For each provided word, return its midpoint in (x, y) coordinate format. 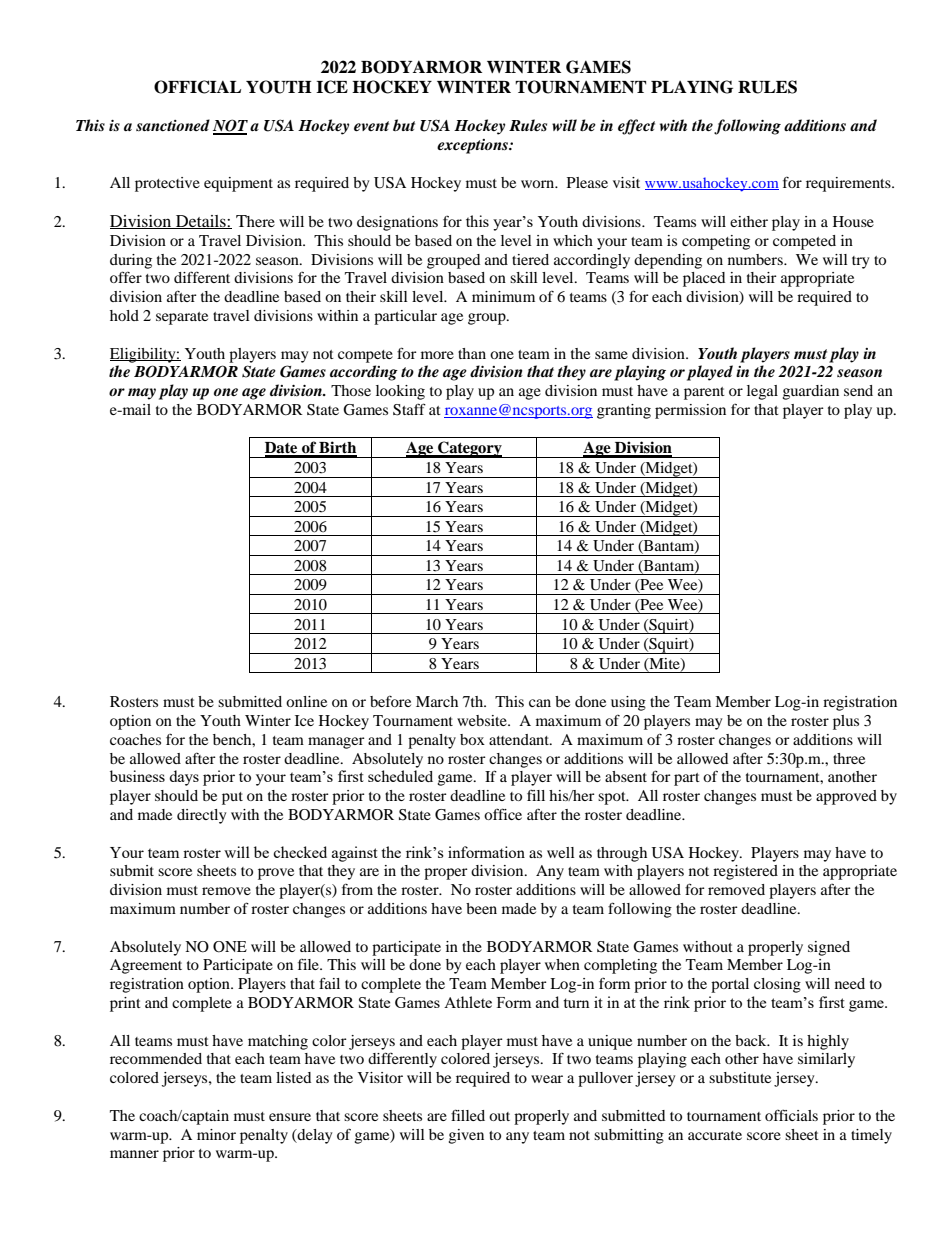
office (503, 814)
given (466, 1136)
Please (587, 182)
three (849, 758)
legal (762, 392)
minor (216, 1134)
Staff (409, 409)
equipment (238, 184)
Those (351, 390)
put (232, 798)
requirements (849, 184)
